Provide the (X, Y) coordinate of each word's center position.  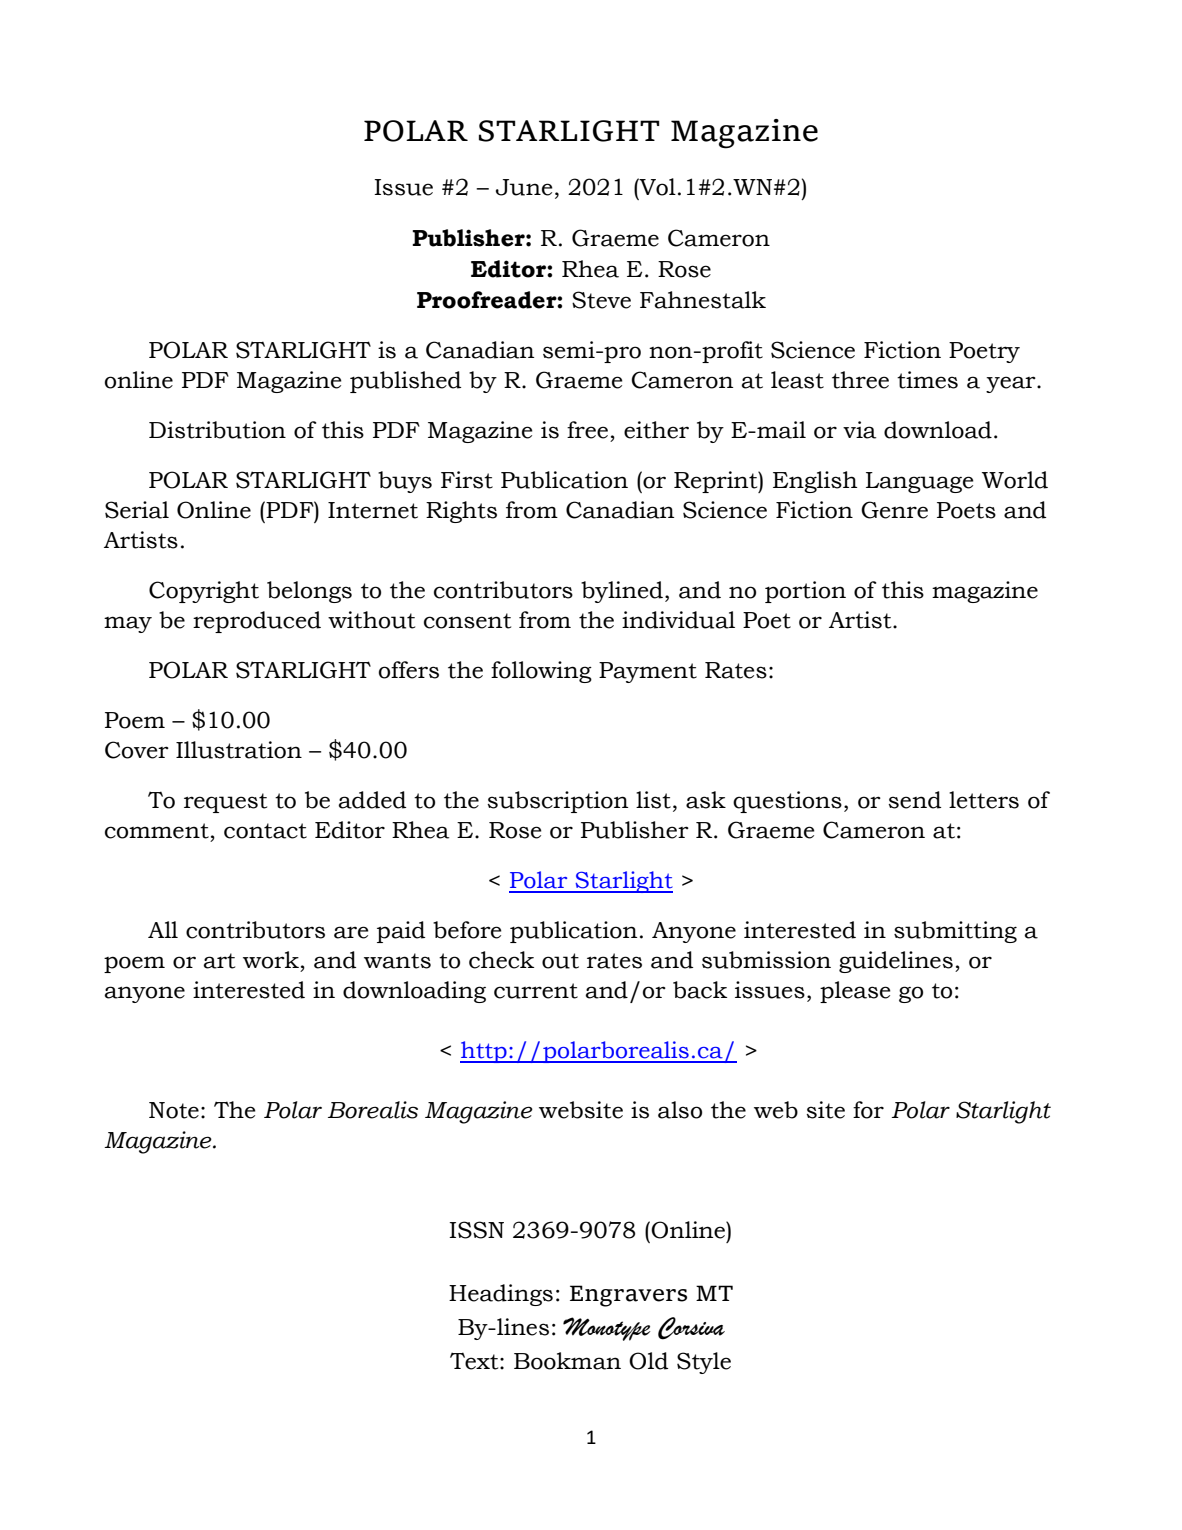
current (536, 991)
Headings (501, 1295)
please (855, 992)
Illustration (239, 750)
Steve (601, 300)
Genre (894, 510)
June (524, 187)
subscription (557, 802)
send (914, 800)
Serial (137, 510)
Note (174, 1110)
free (587, 430)
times (927, 380)
